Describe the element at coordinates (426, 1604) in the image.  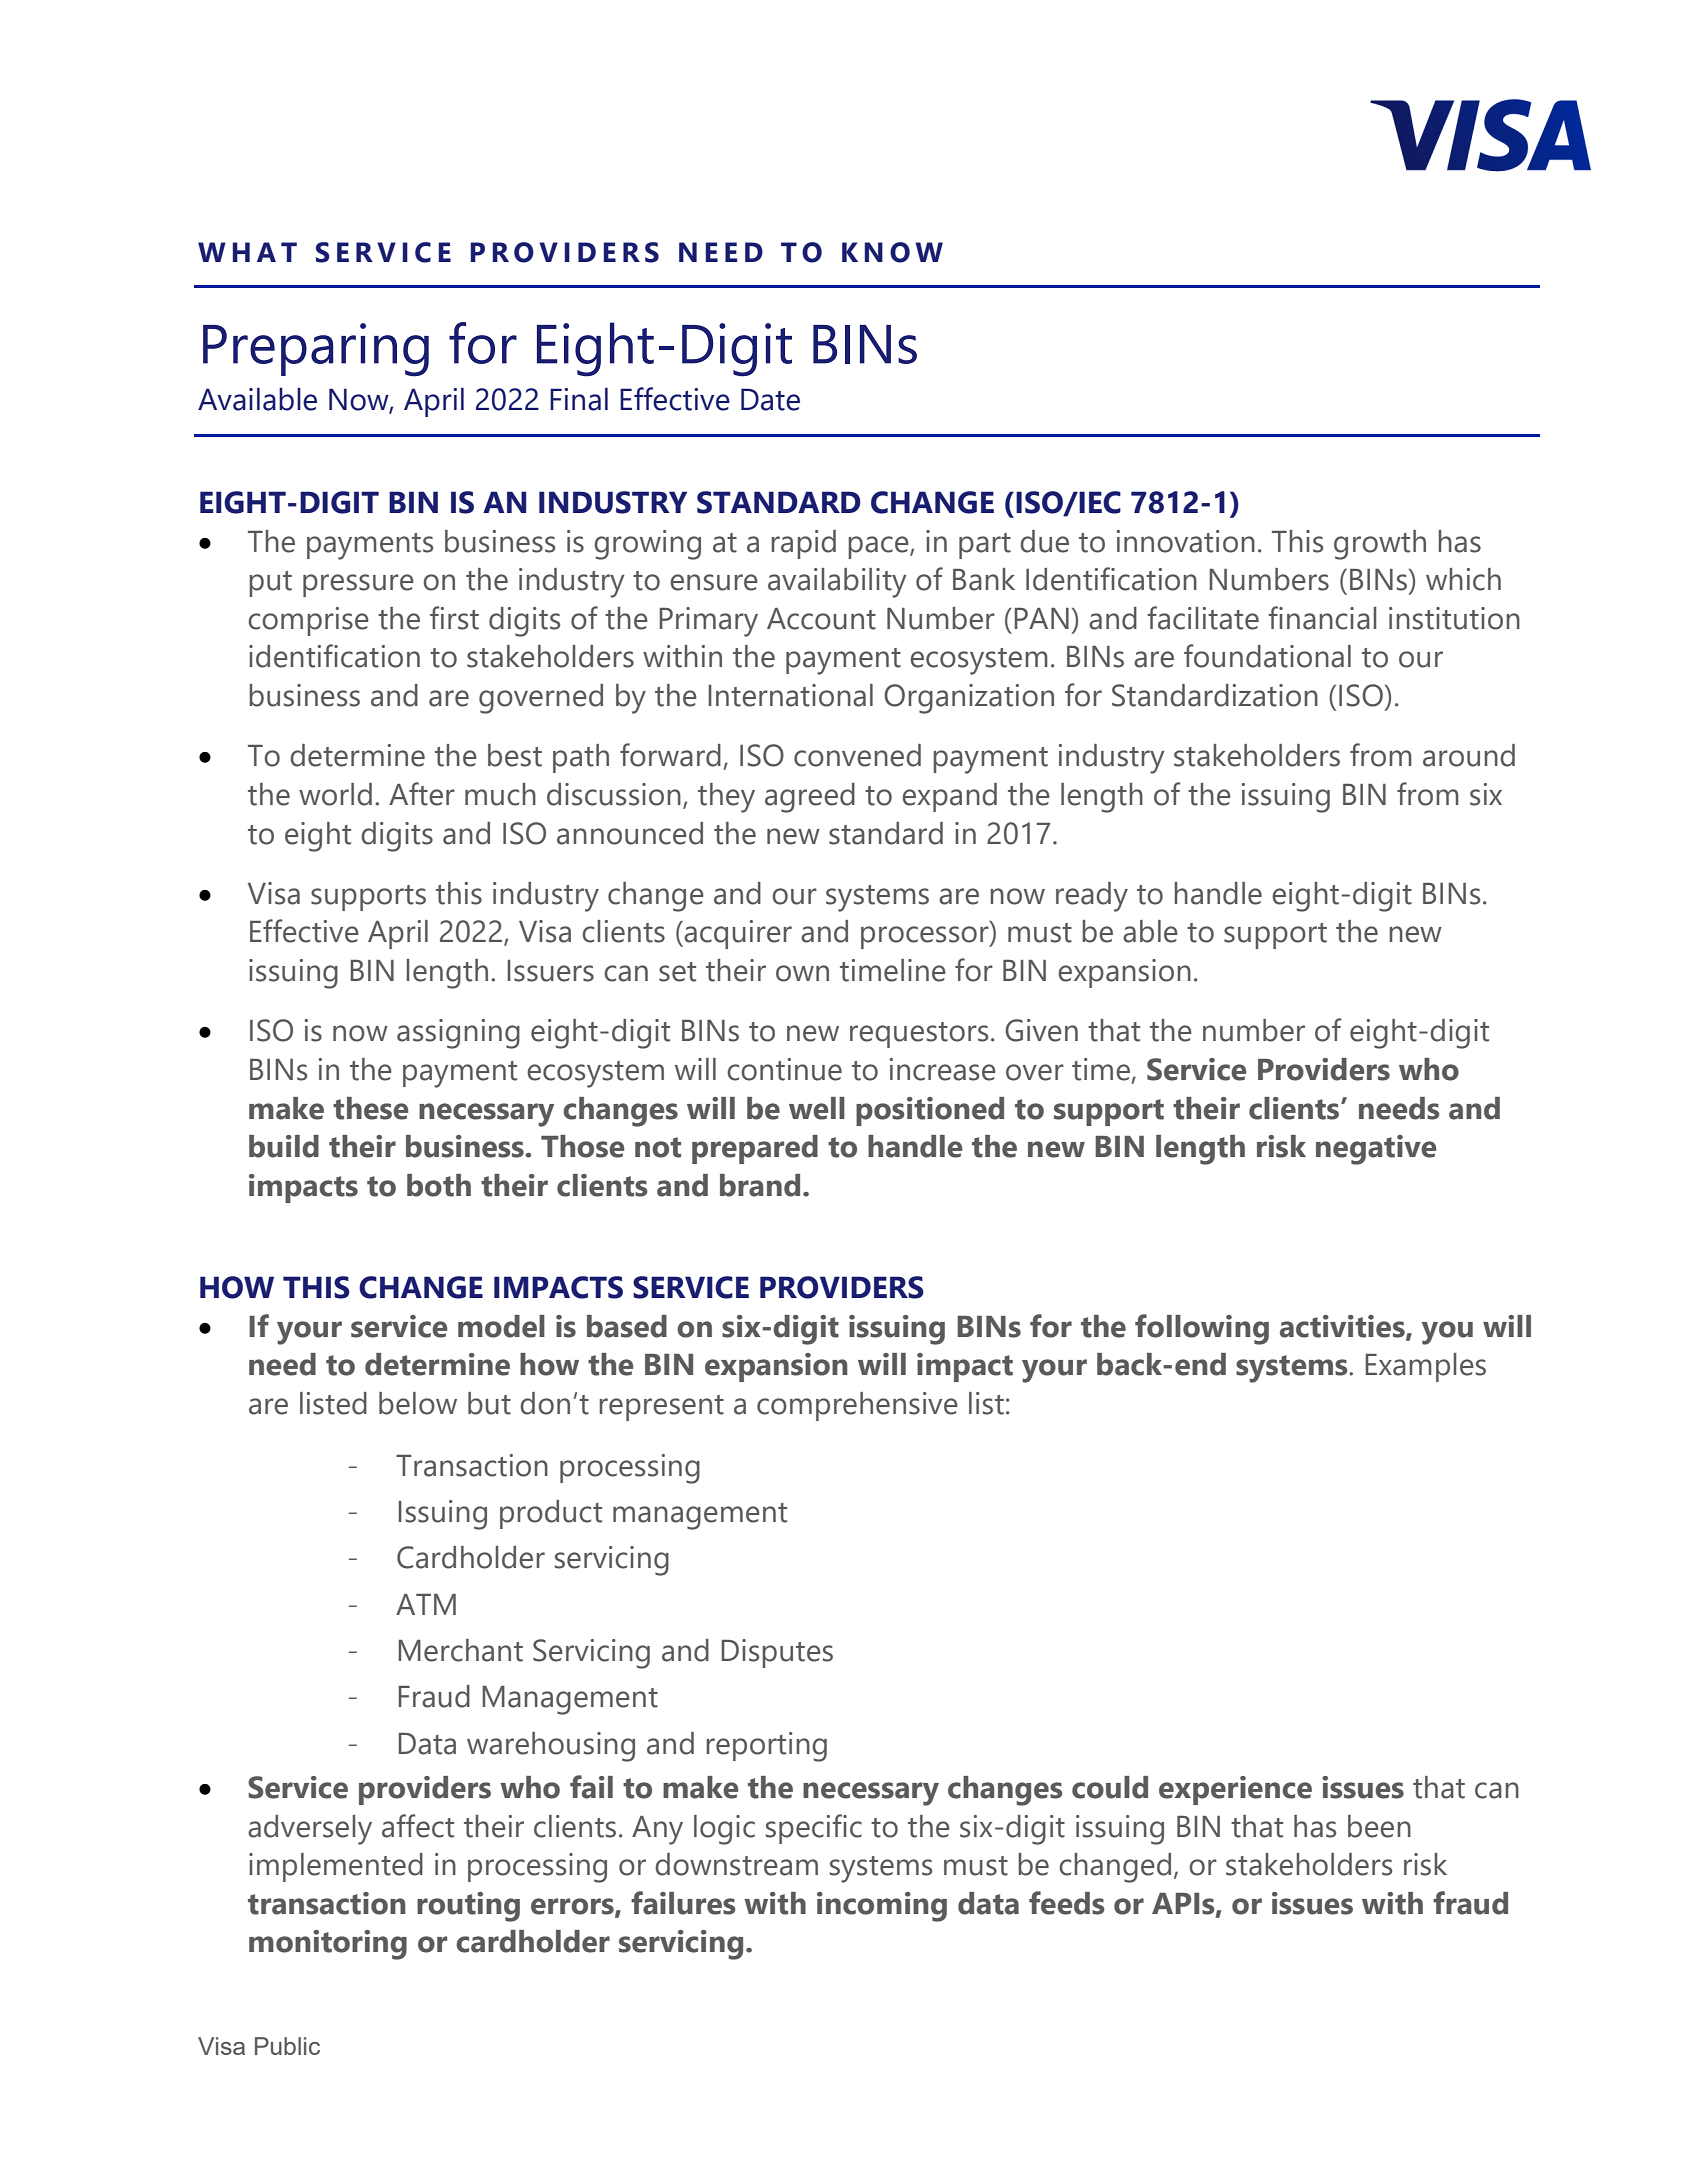
I see `ATM` at that location.
